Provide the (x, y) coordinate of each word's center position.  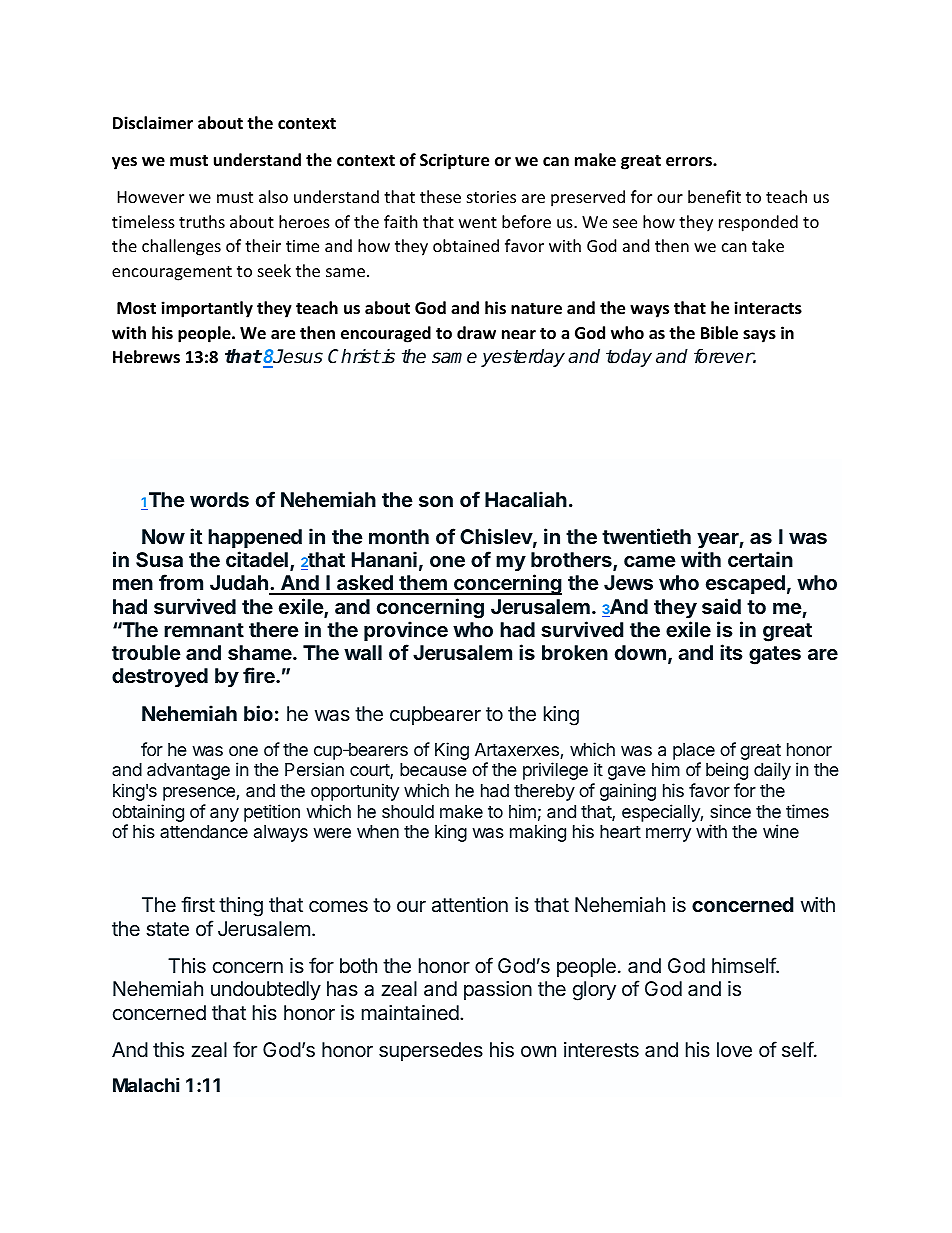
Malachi (146, 1085)
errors (690, 162)
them (423, 584)
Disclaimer (153, 123)
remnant (204, 630)
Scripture (454, 161)
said (721, 606)
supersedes (431, 1051)
